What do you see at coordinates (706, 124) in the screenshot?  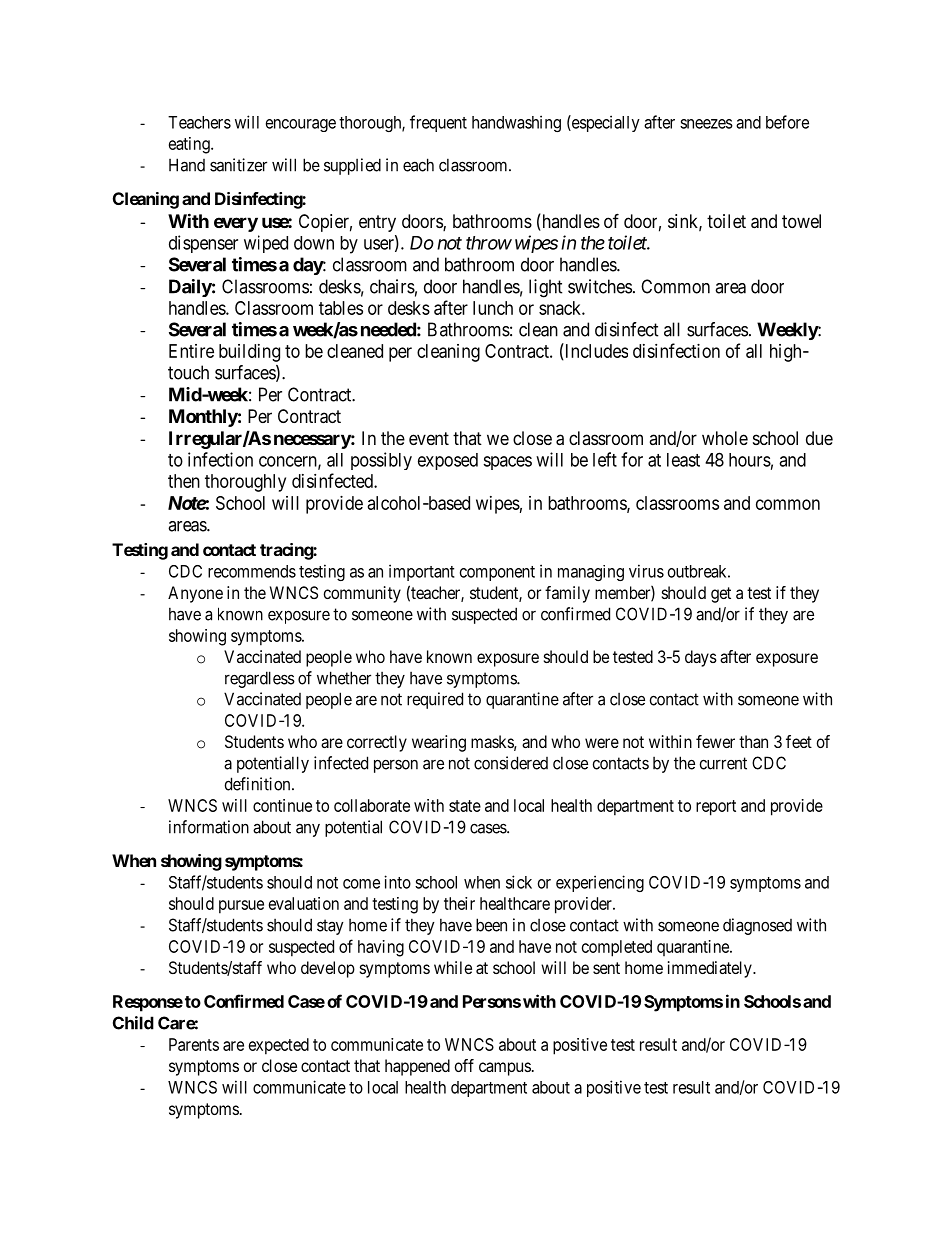 I see `sneezes` at bounding box center [706, 124].
